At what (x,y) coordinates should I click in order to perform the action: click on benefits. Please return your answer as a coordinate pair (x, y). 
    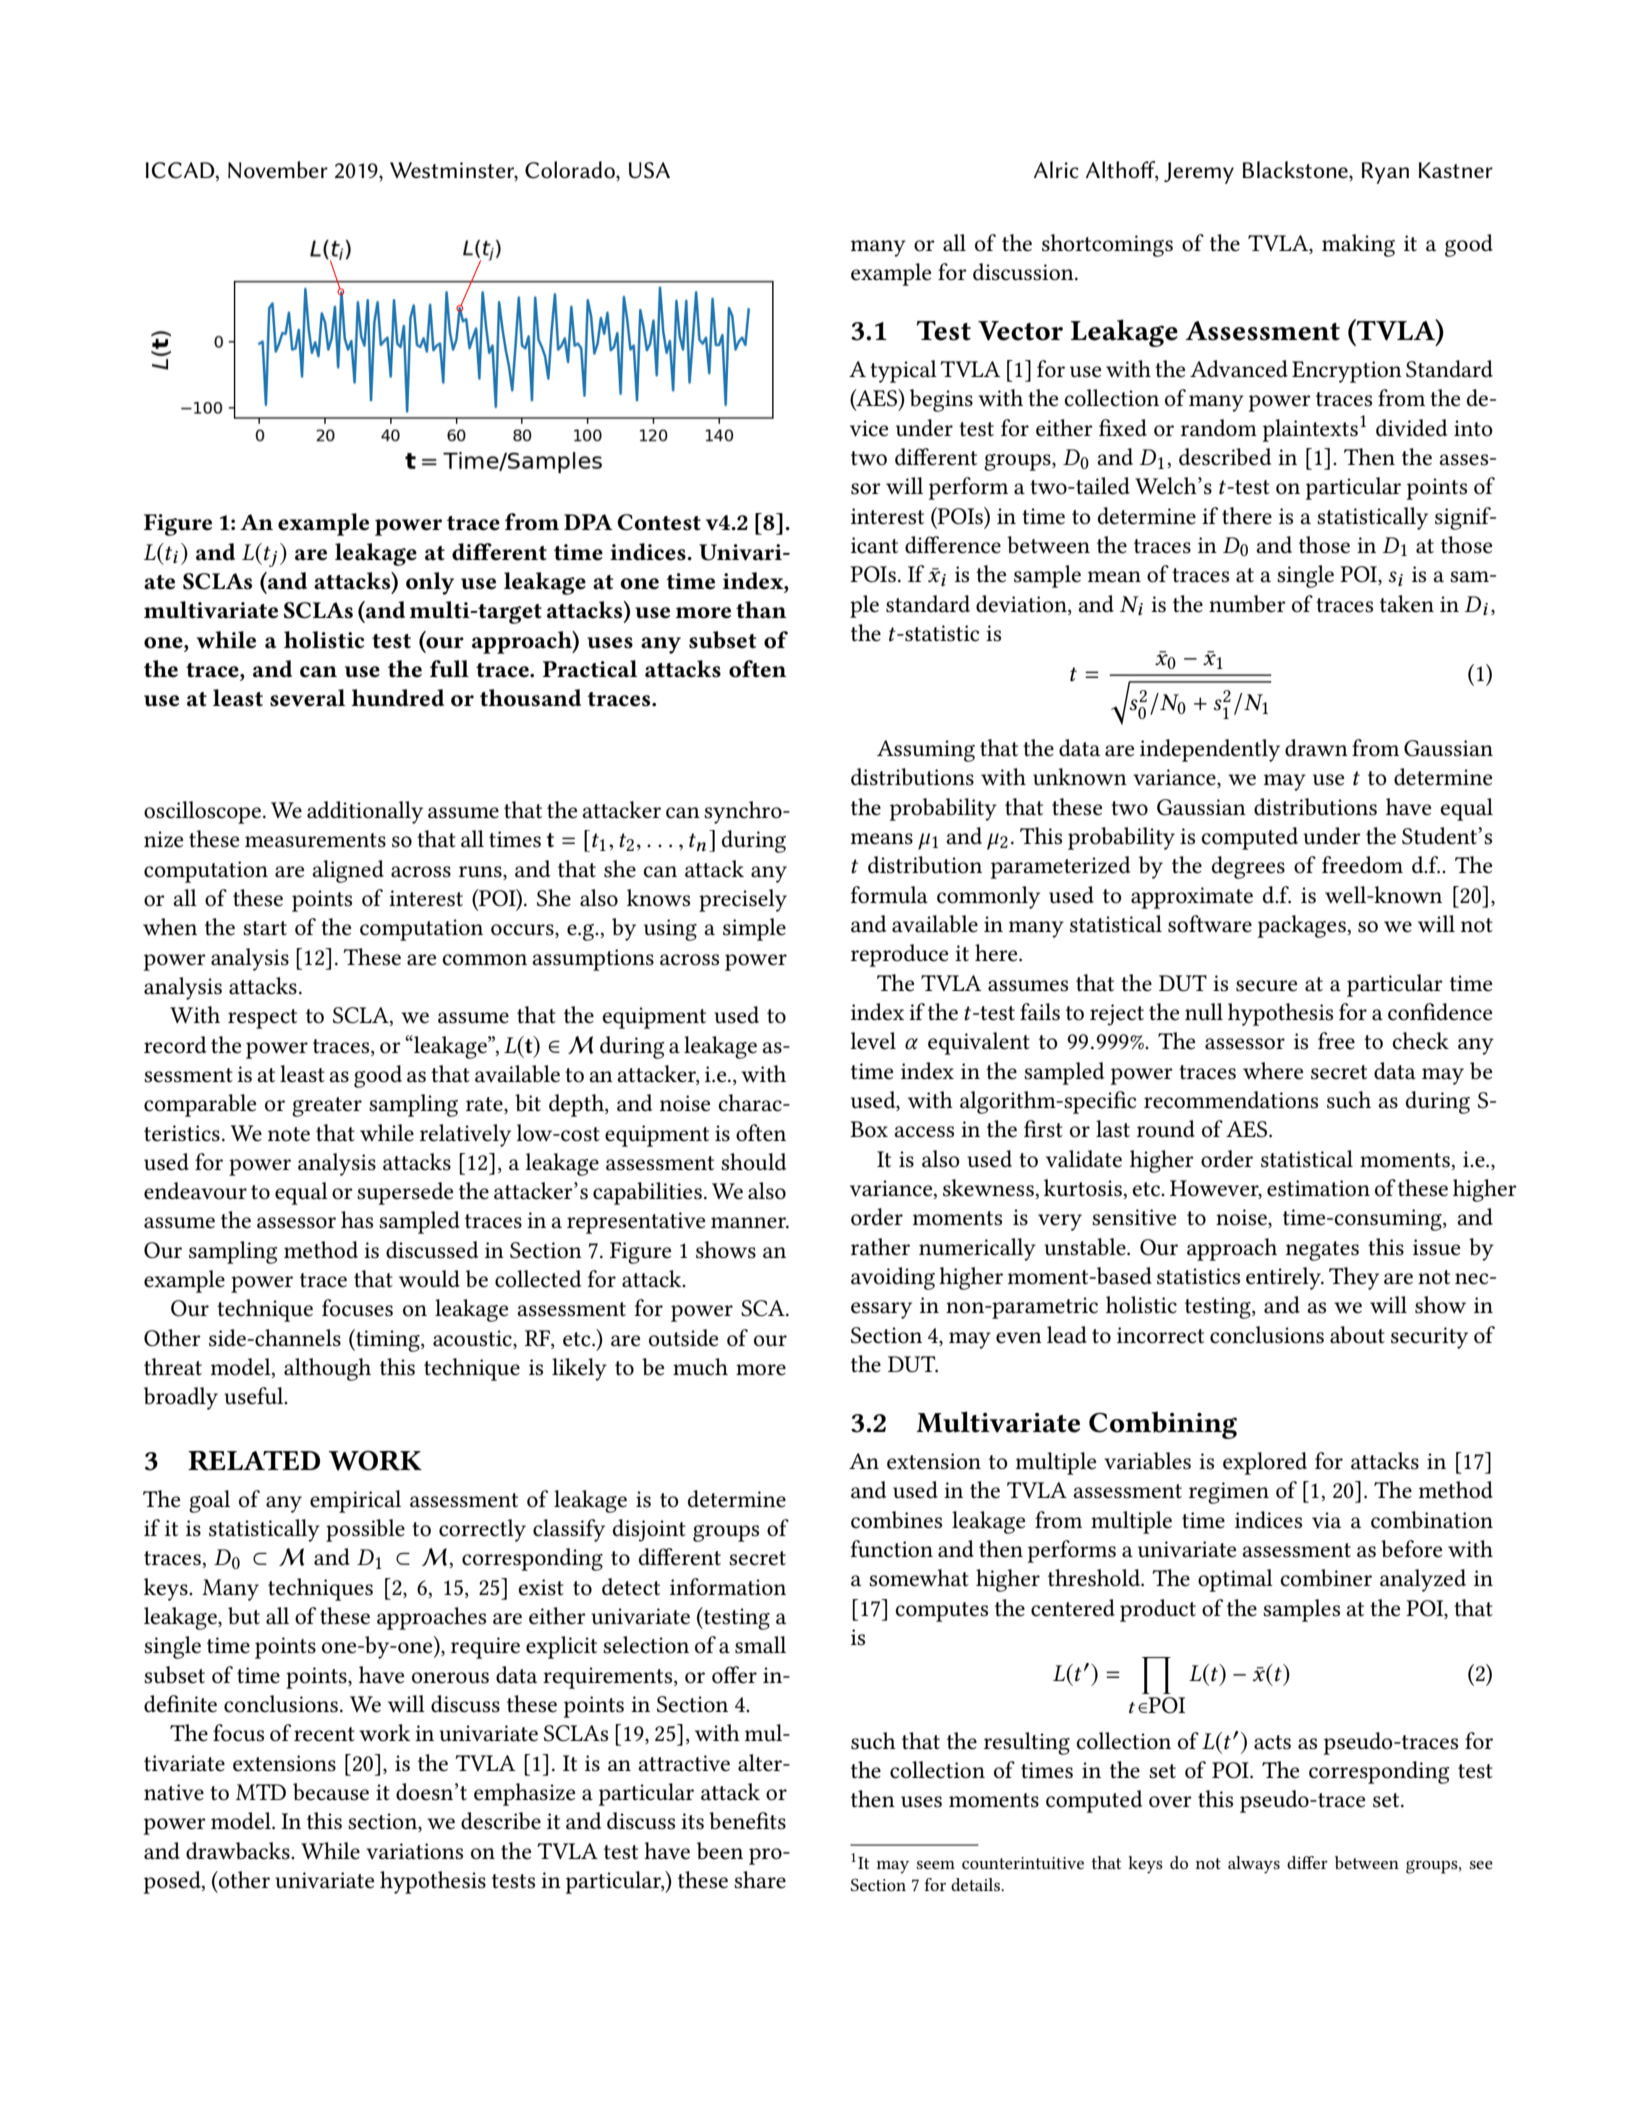
    Looking at the image, I should click on (747, 1821).
